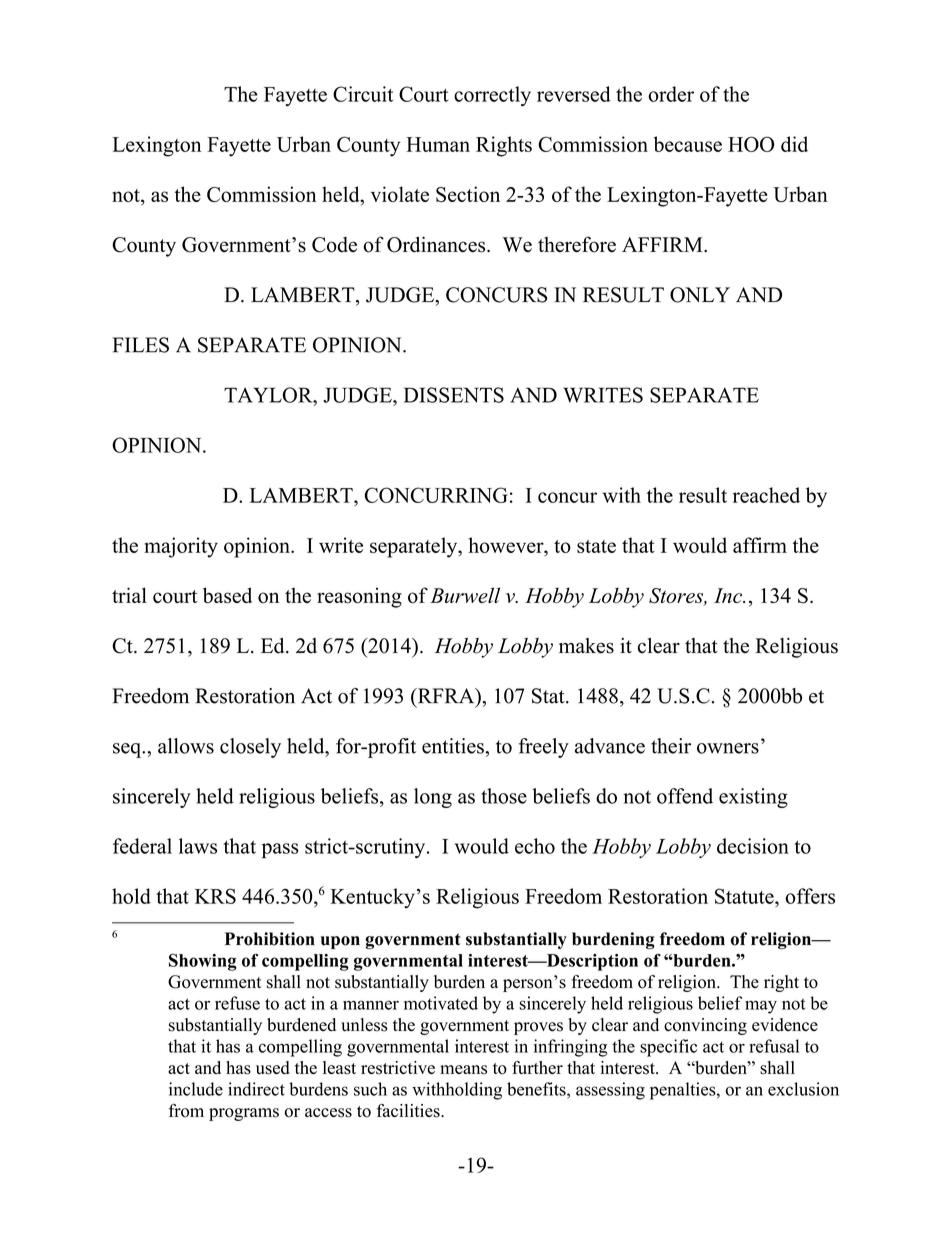 The width and height of the document is (952, 1233). I want to click on refusal, so click(774, 1046).
